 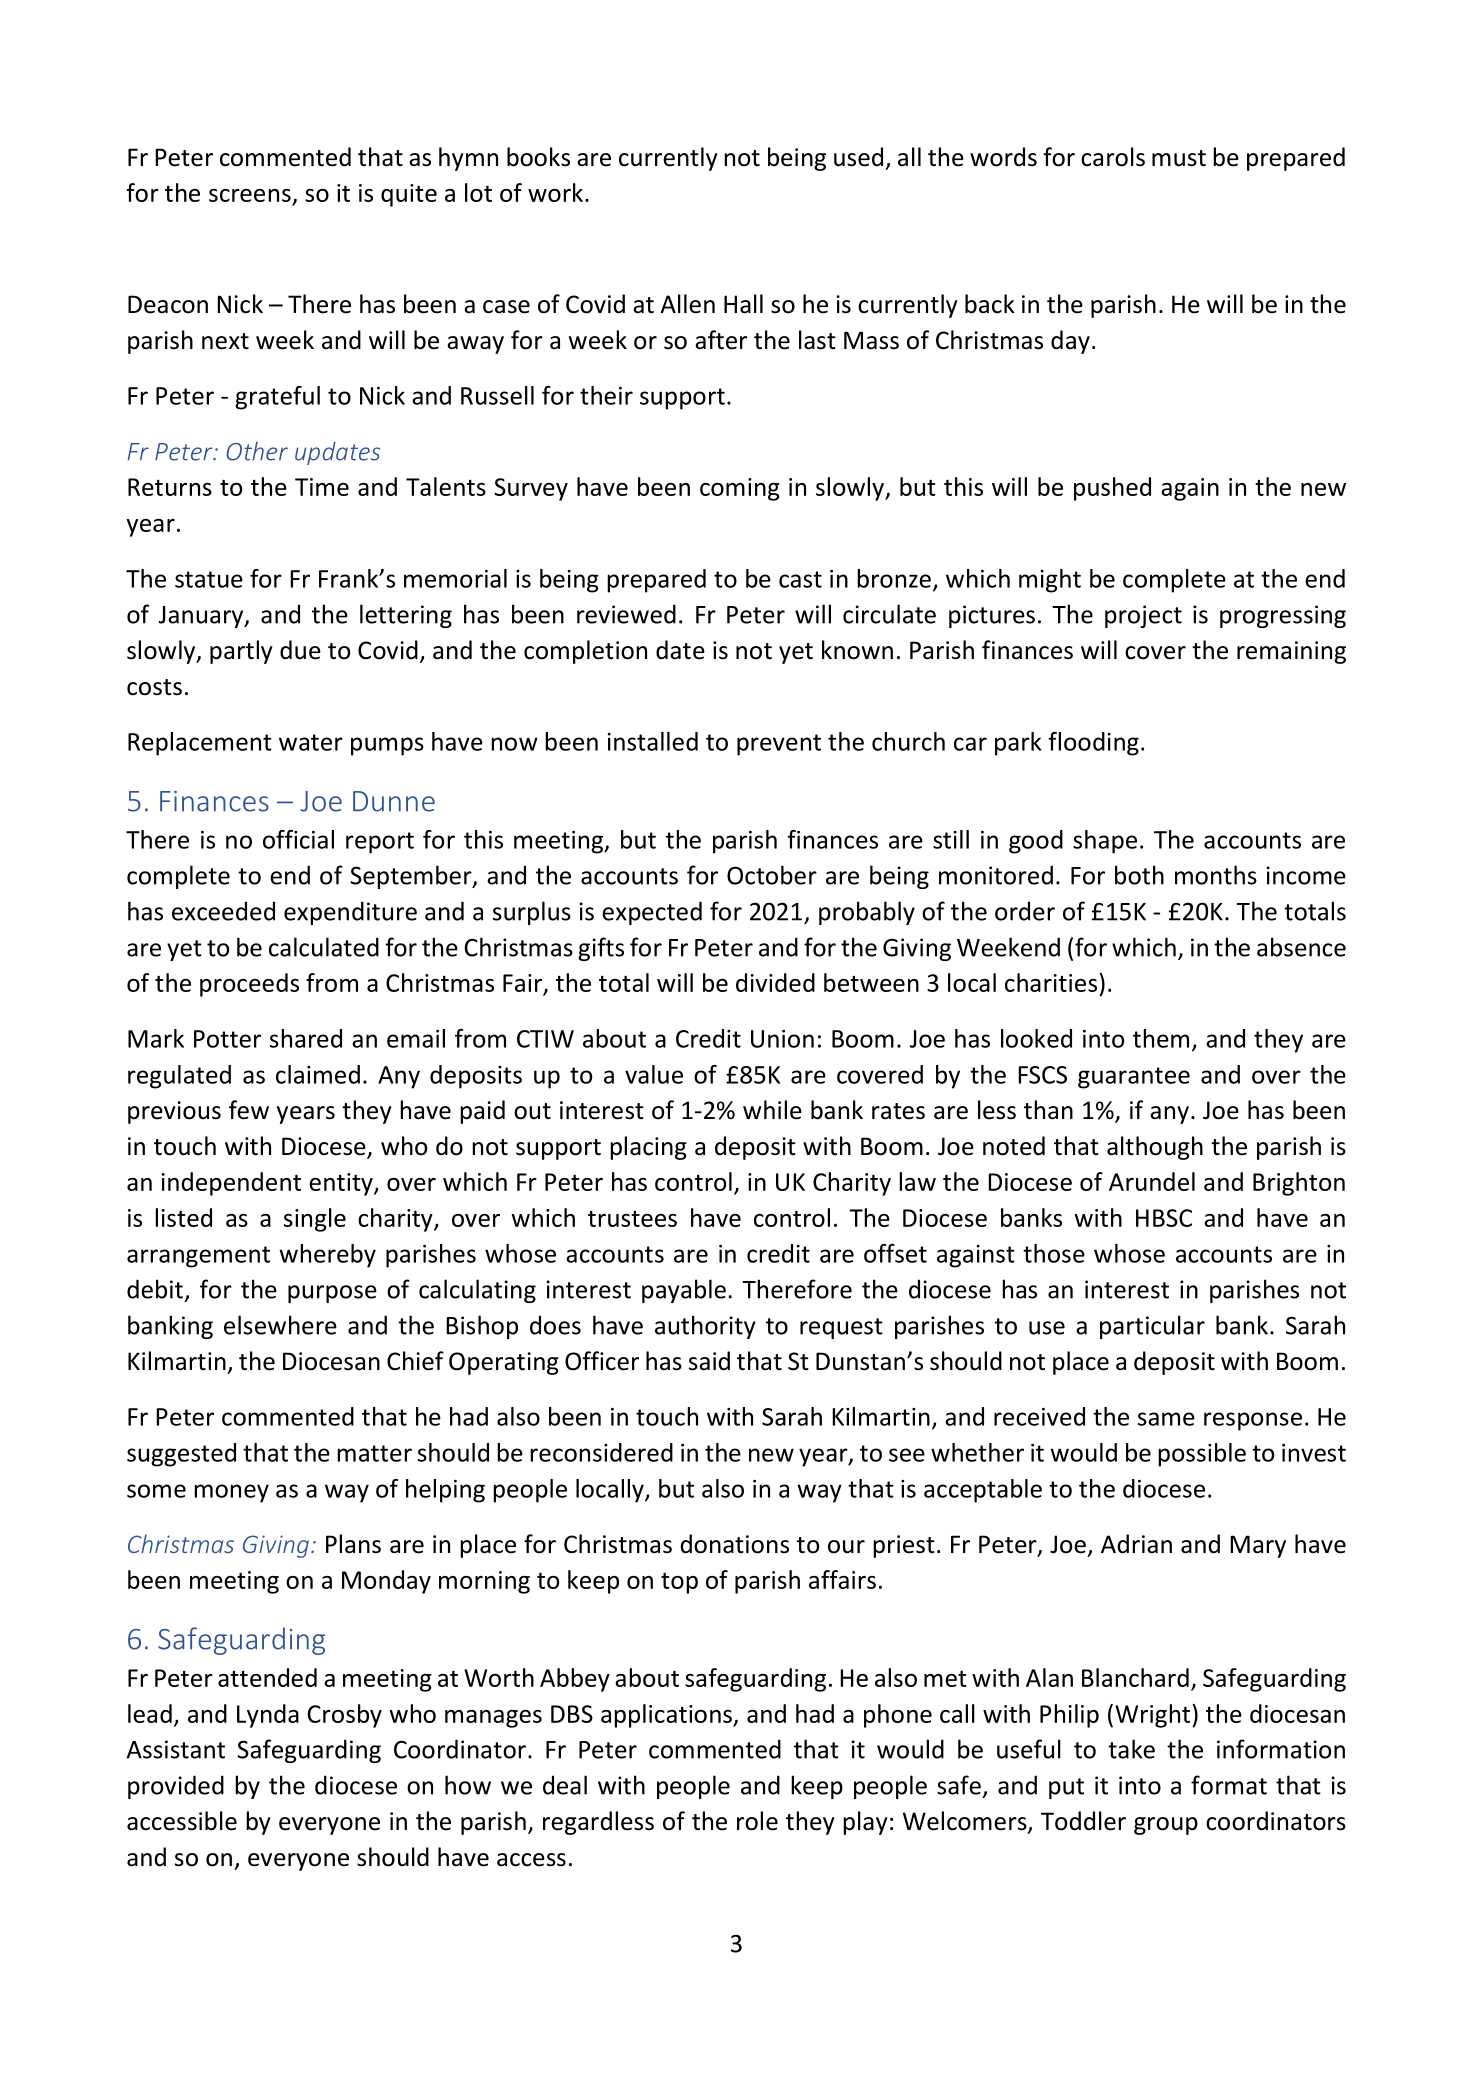 I want to click on screens, so click(x=250, y=195).
